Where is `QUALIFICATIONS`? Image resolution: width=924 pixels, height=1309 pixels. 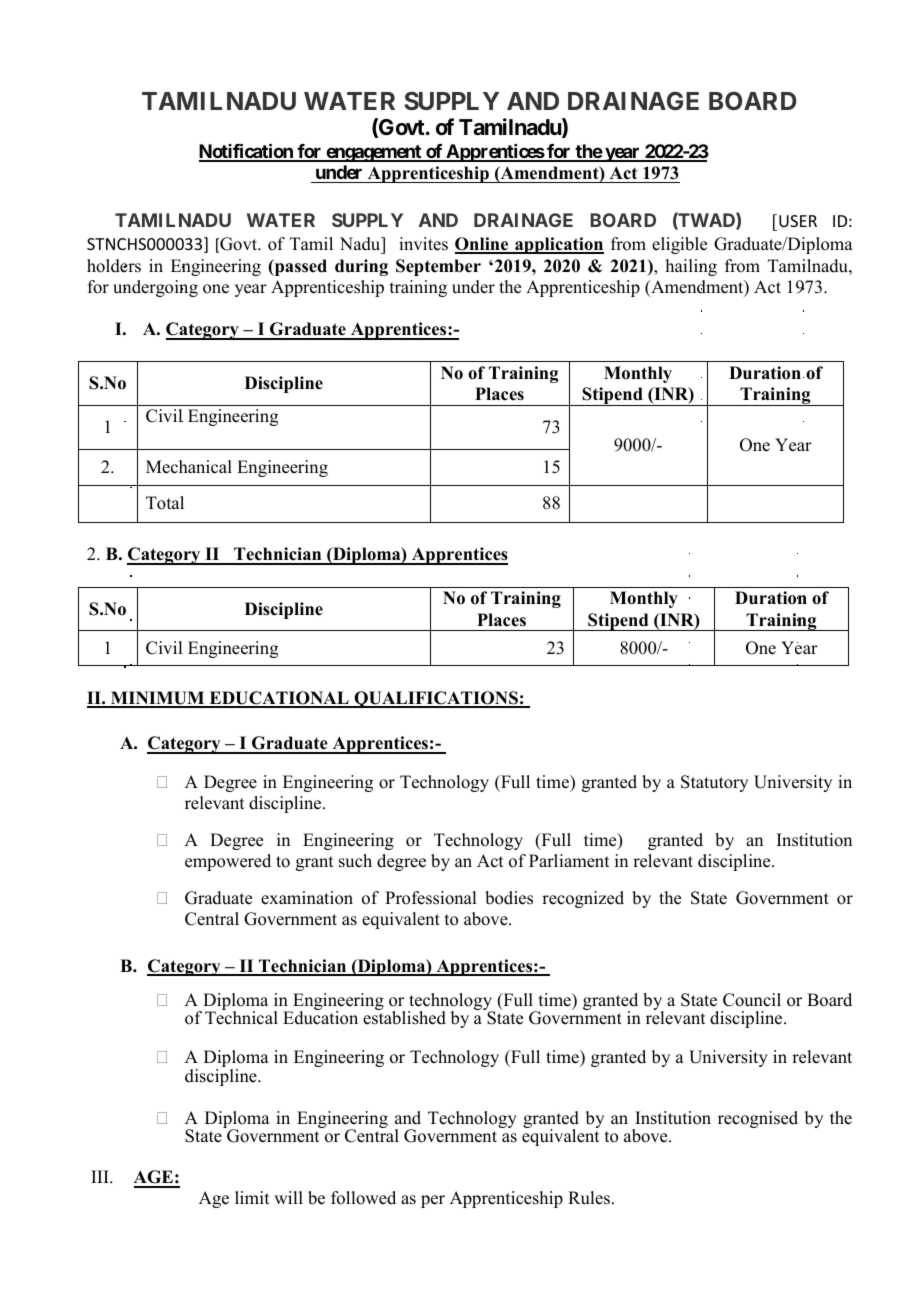
QUALIFICATIONS is located at coordinates (436, 699).
